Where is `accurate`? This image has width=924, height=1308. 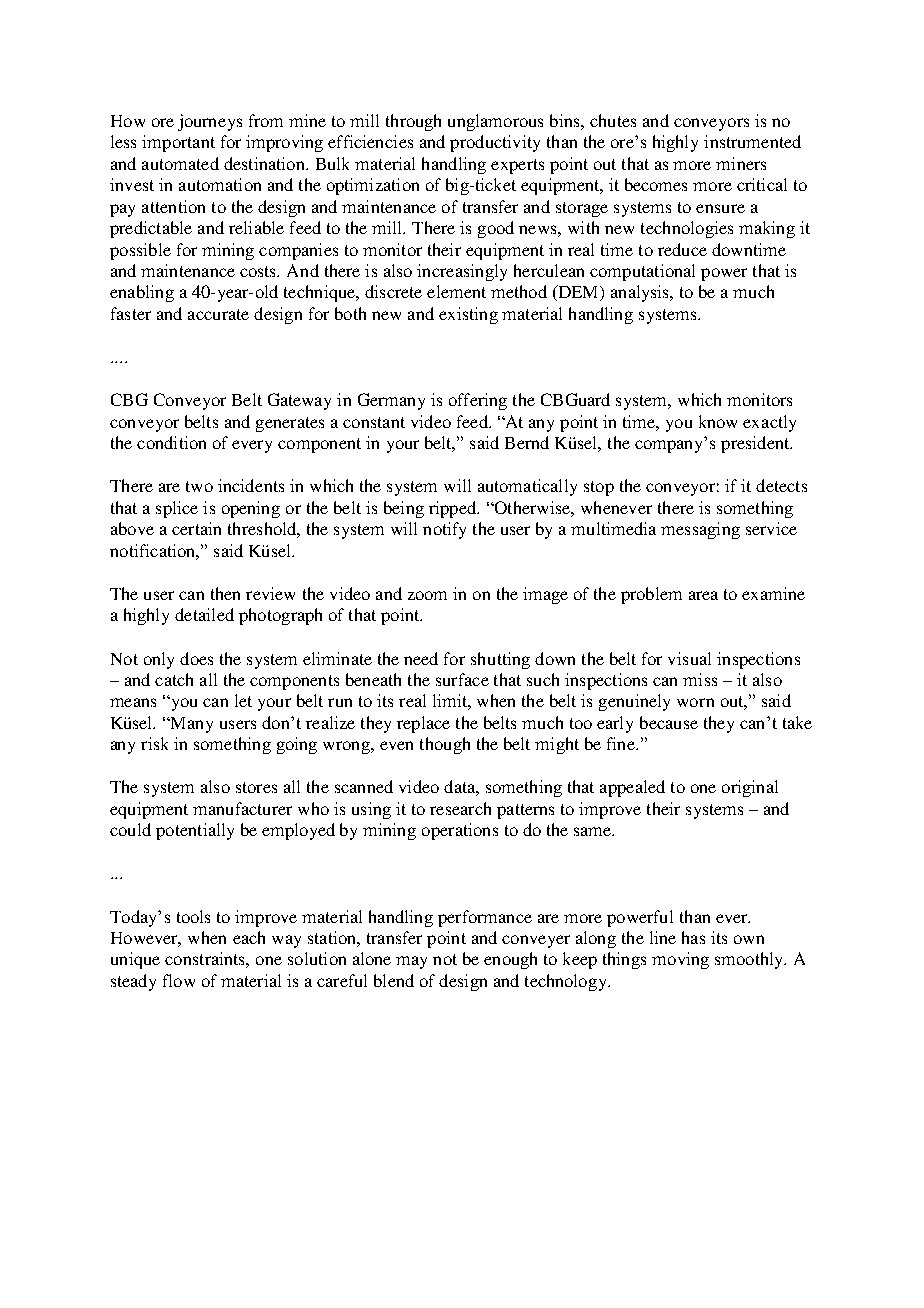
accurate is located at coordinates (218, 314).
